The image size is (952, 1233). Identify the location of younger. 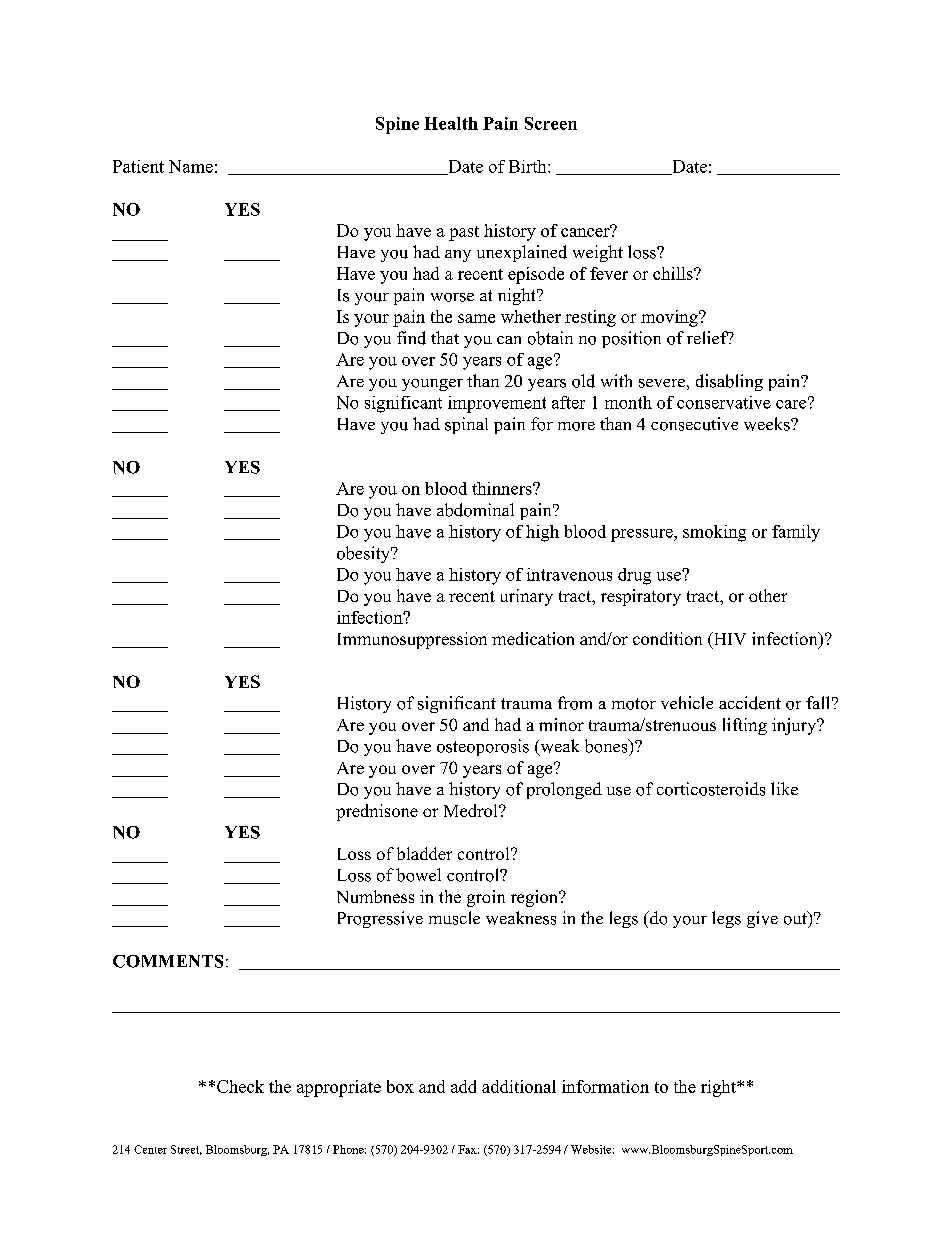
(432, 385).
